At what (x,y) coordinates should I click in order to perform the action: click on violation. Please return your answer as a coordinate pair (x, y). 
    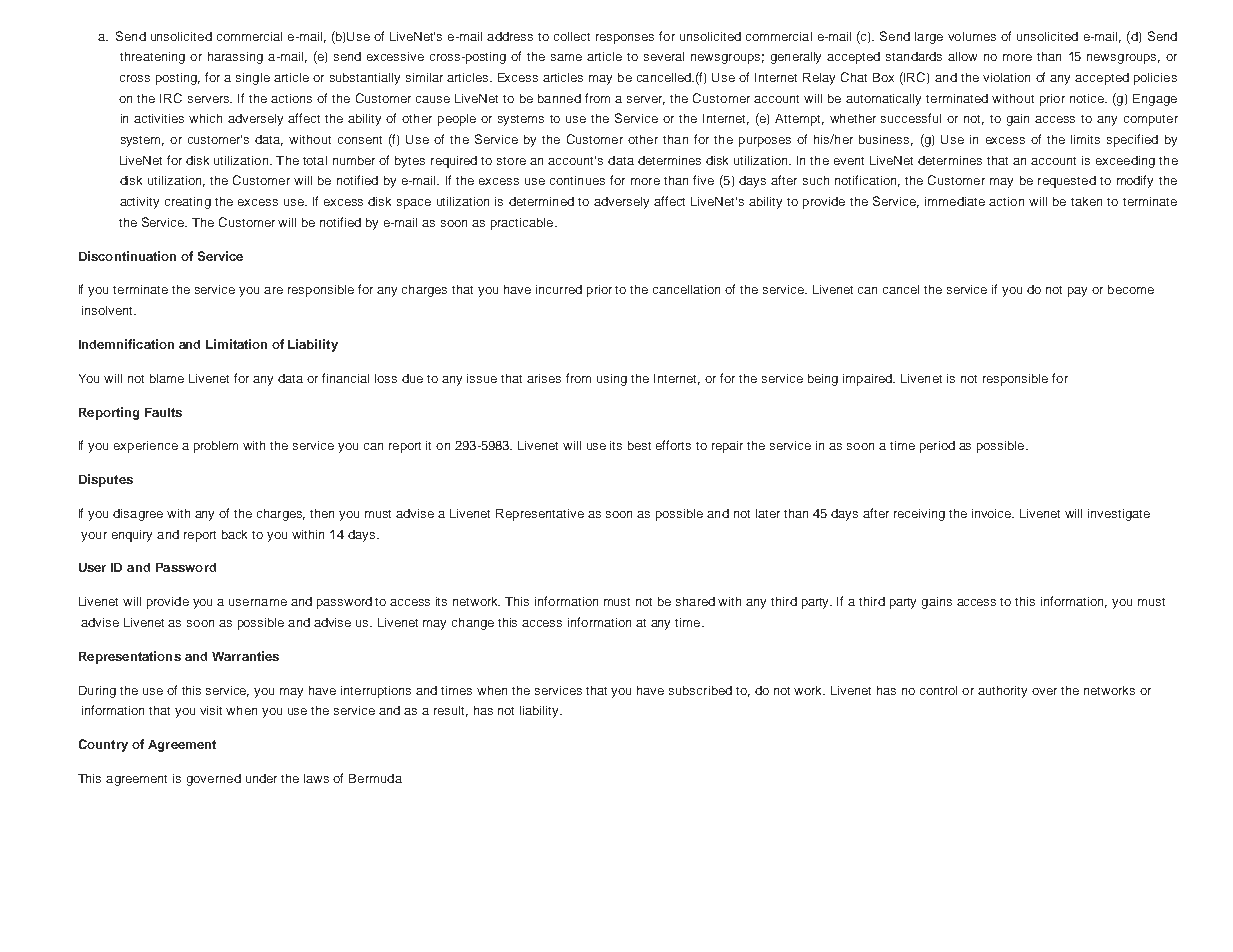
    Looking at the image, I should click on (1006, 77).
